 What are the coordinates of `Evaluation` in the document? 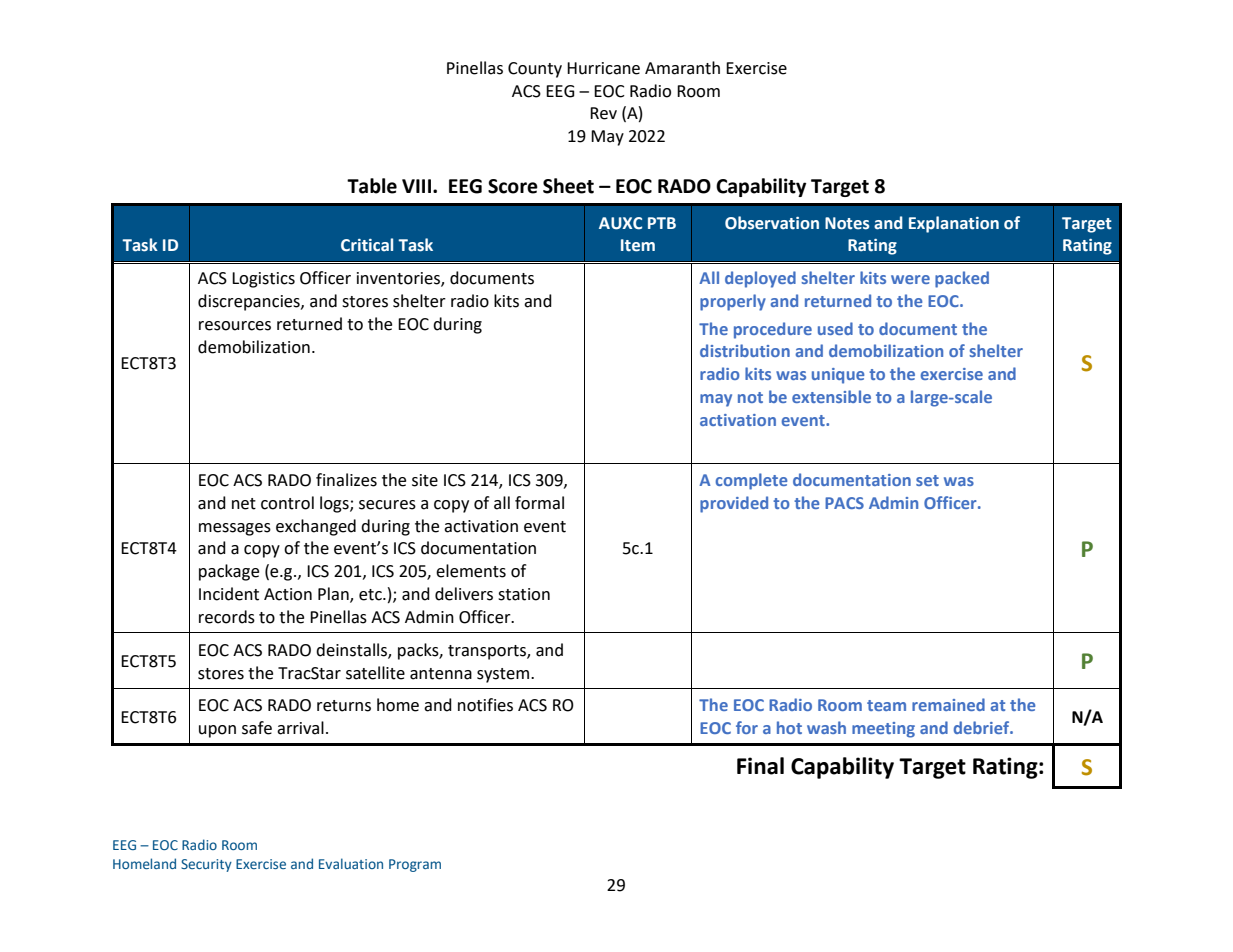 It's located at (351, 863).
